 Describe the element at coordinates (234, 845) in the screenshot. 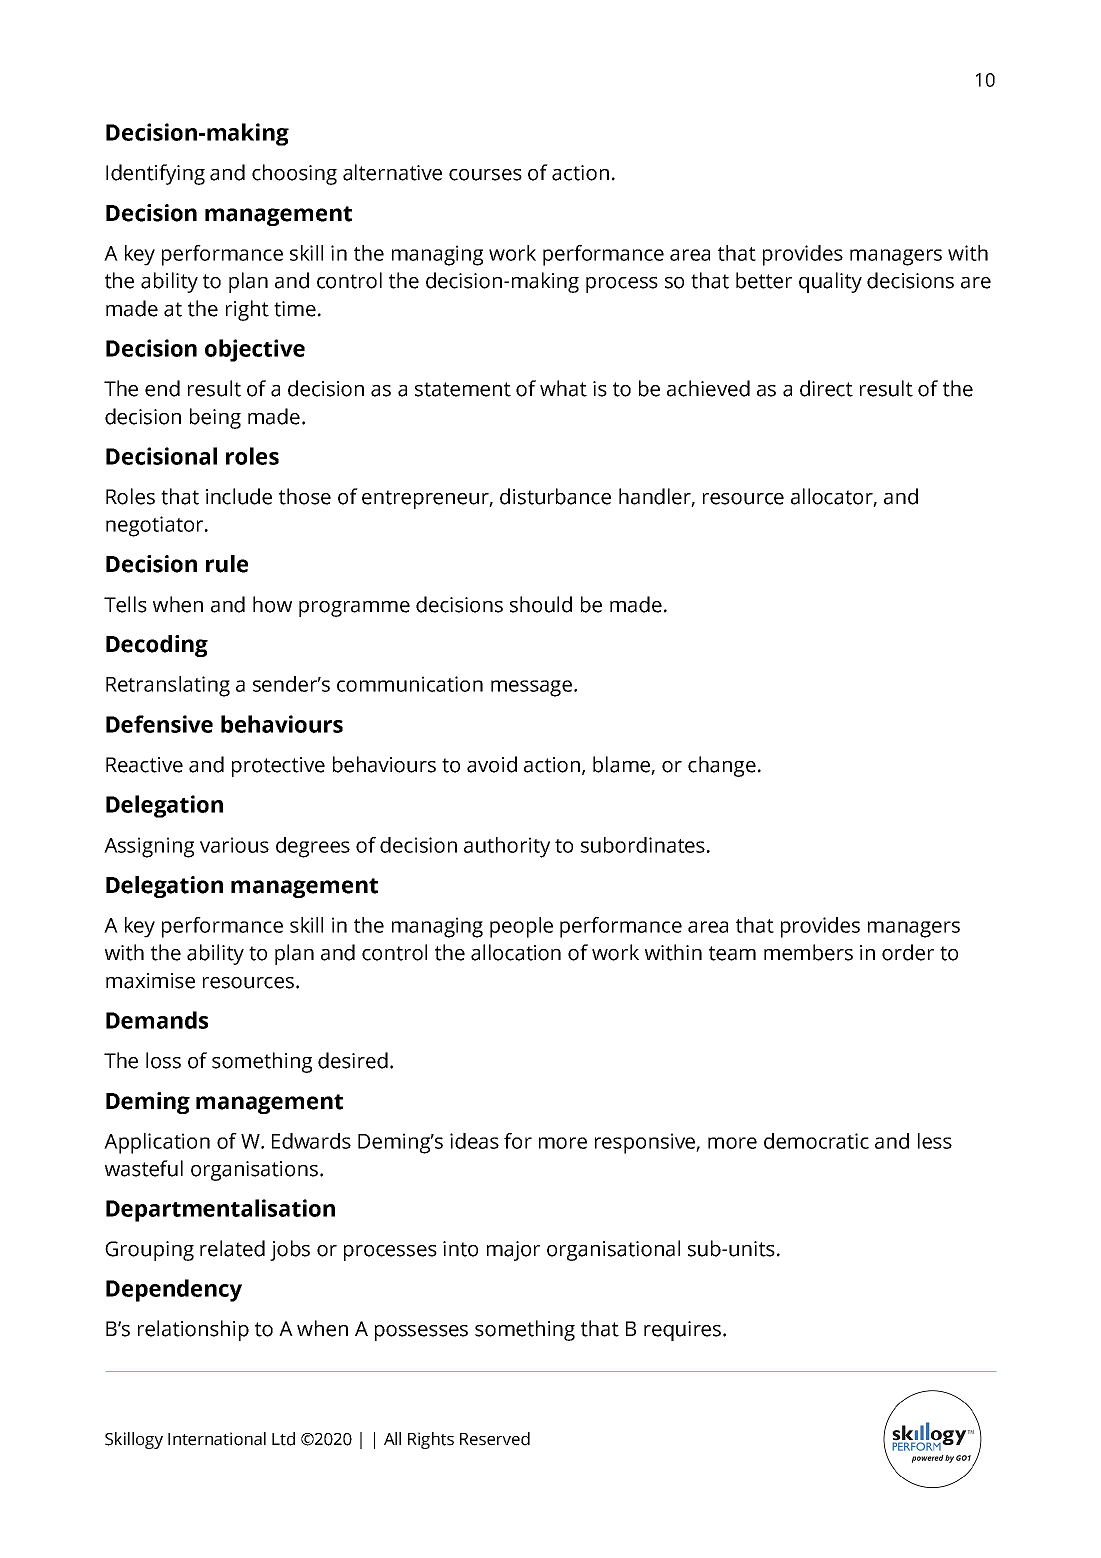

I see `various` at that location.
